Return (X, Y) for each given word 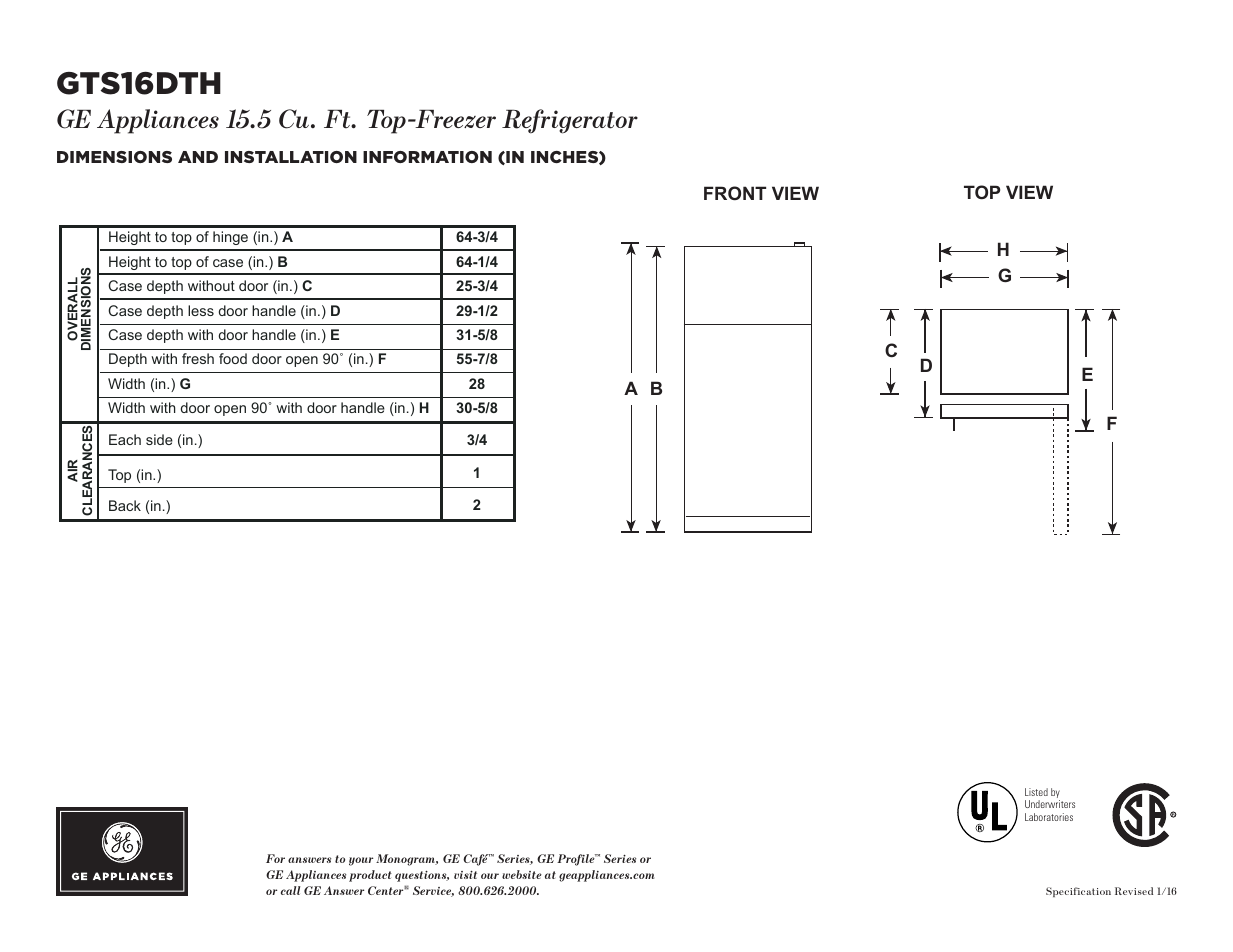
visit (465, 875)
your (361, 861)
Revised (1134, 891)
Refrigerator (570, 121)
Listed (1036, 792)
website (522, 874)
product (370, 876)
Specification (1078, 892)
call (291, 890)
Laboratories (1049, 817)
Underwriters (1050, 804)
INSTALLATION (291, 157)
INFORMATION (427, 157)
